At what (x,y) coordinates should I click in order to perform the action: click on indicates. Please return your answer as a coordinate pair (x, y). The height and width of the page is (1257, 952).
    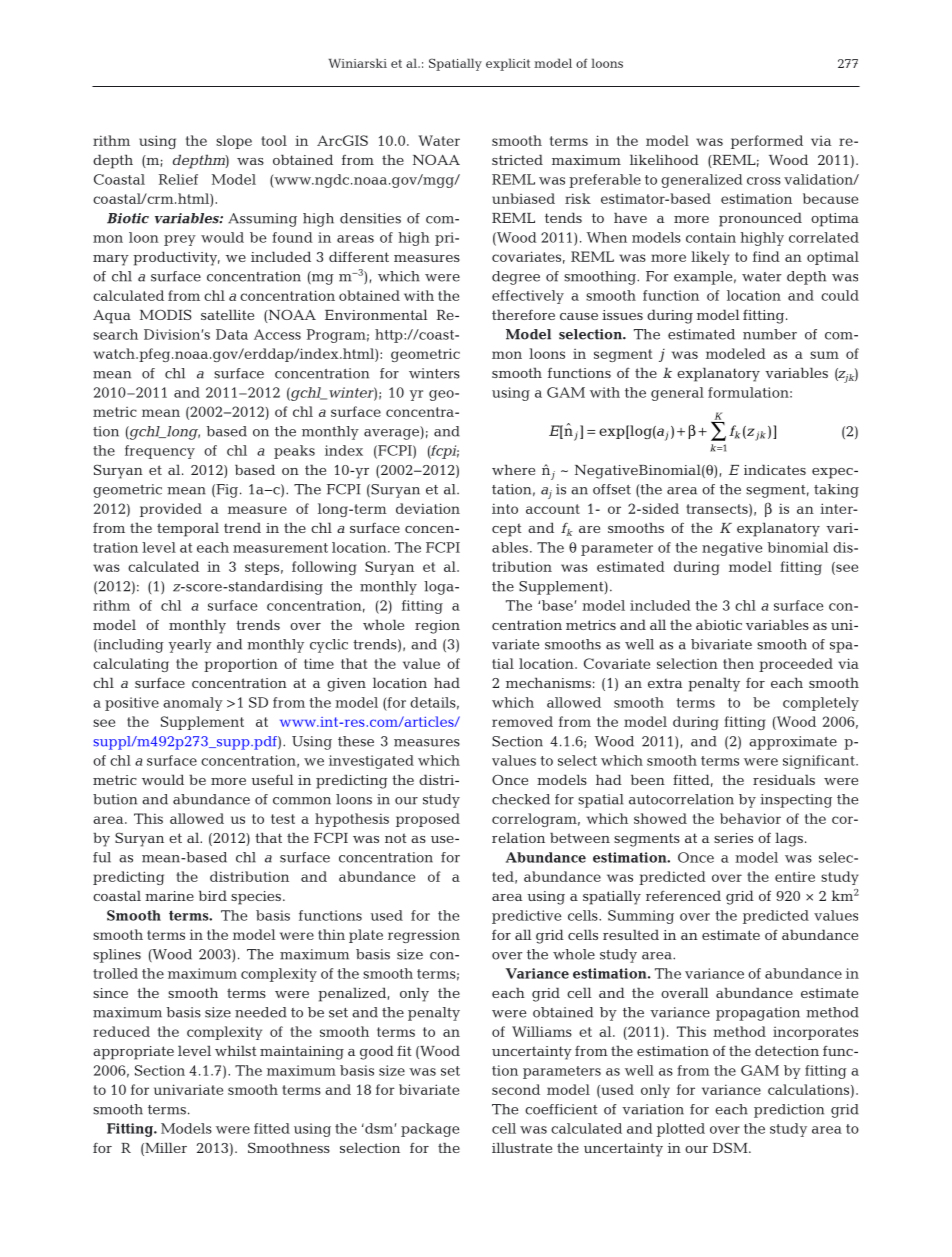
    Looking at the image, I should click on (775, 469).
